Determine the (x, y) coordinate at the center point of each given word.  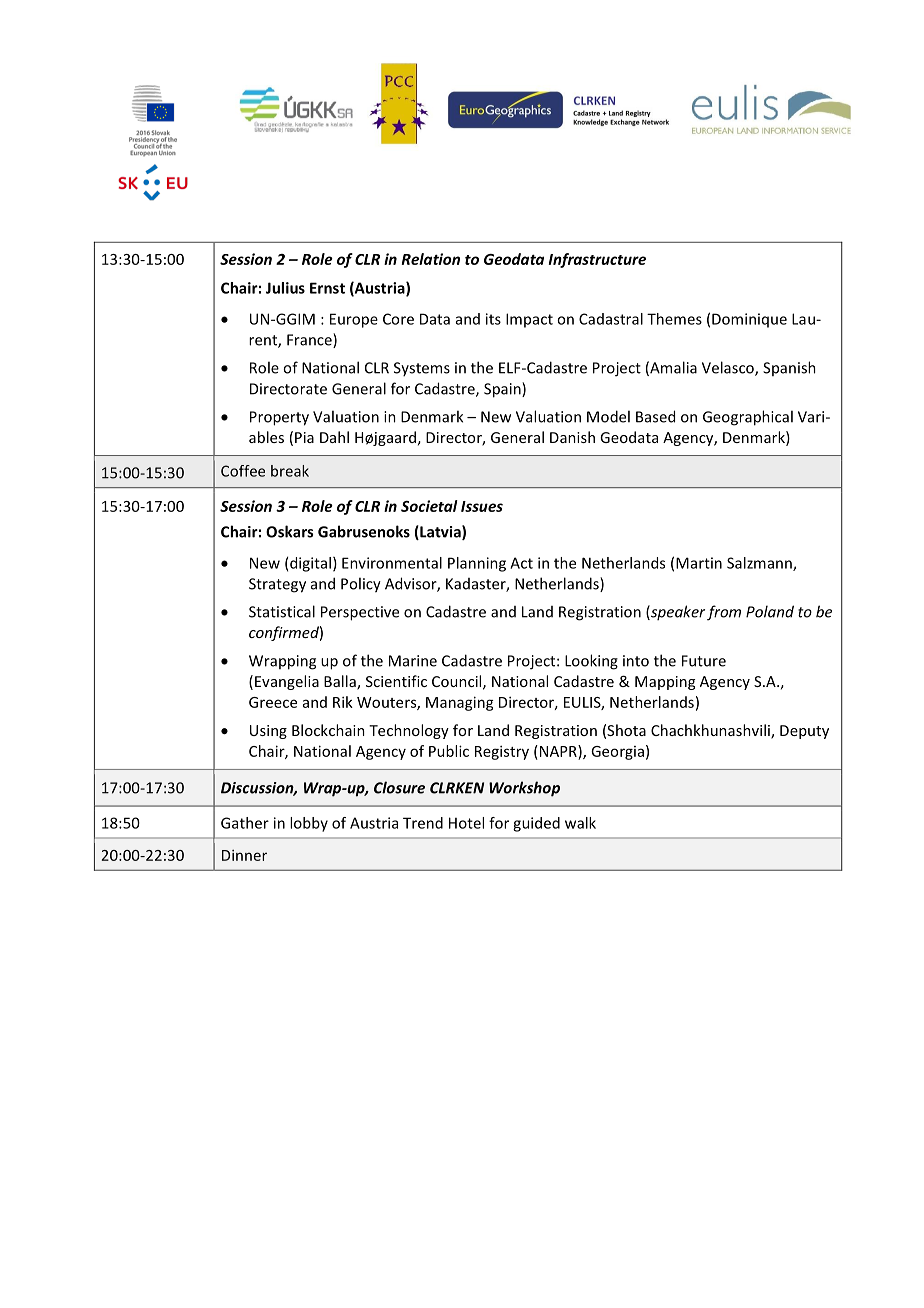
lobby (309, 824)
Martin (699, 563)
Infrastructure (597, 260)
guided (536, 824)
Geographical (748, 418)
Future (704, 661)
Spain (503, 390)
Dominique (749, 320)
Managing (460, 703)
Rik (343, 702)
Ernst (327, 288)
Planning (477, 564)
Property (279, 418)
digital (310, 564)
